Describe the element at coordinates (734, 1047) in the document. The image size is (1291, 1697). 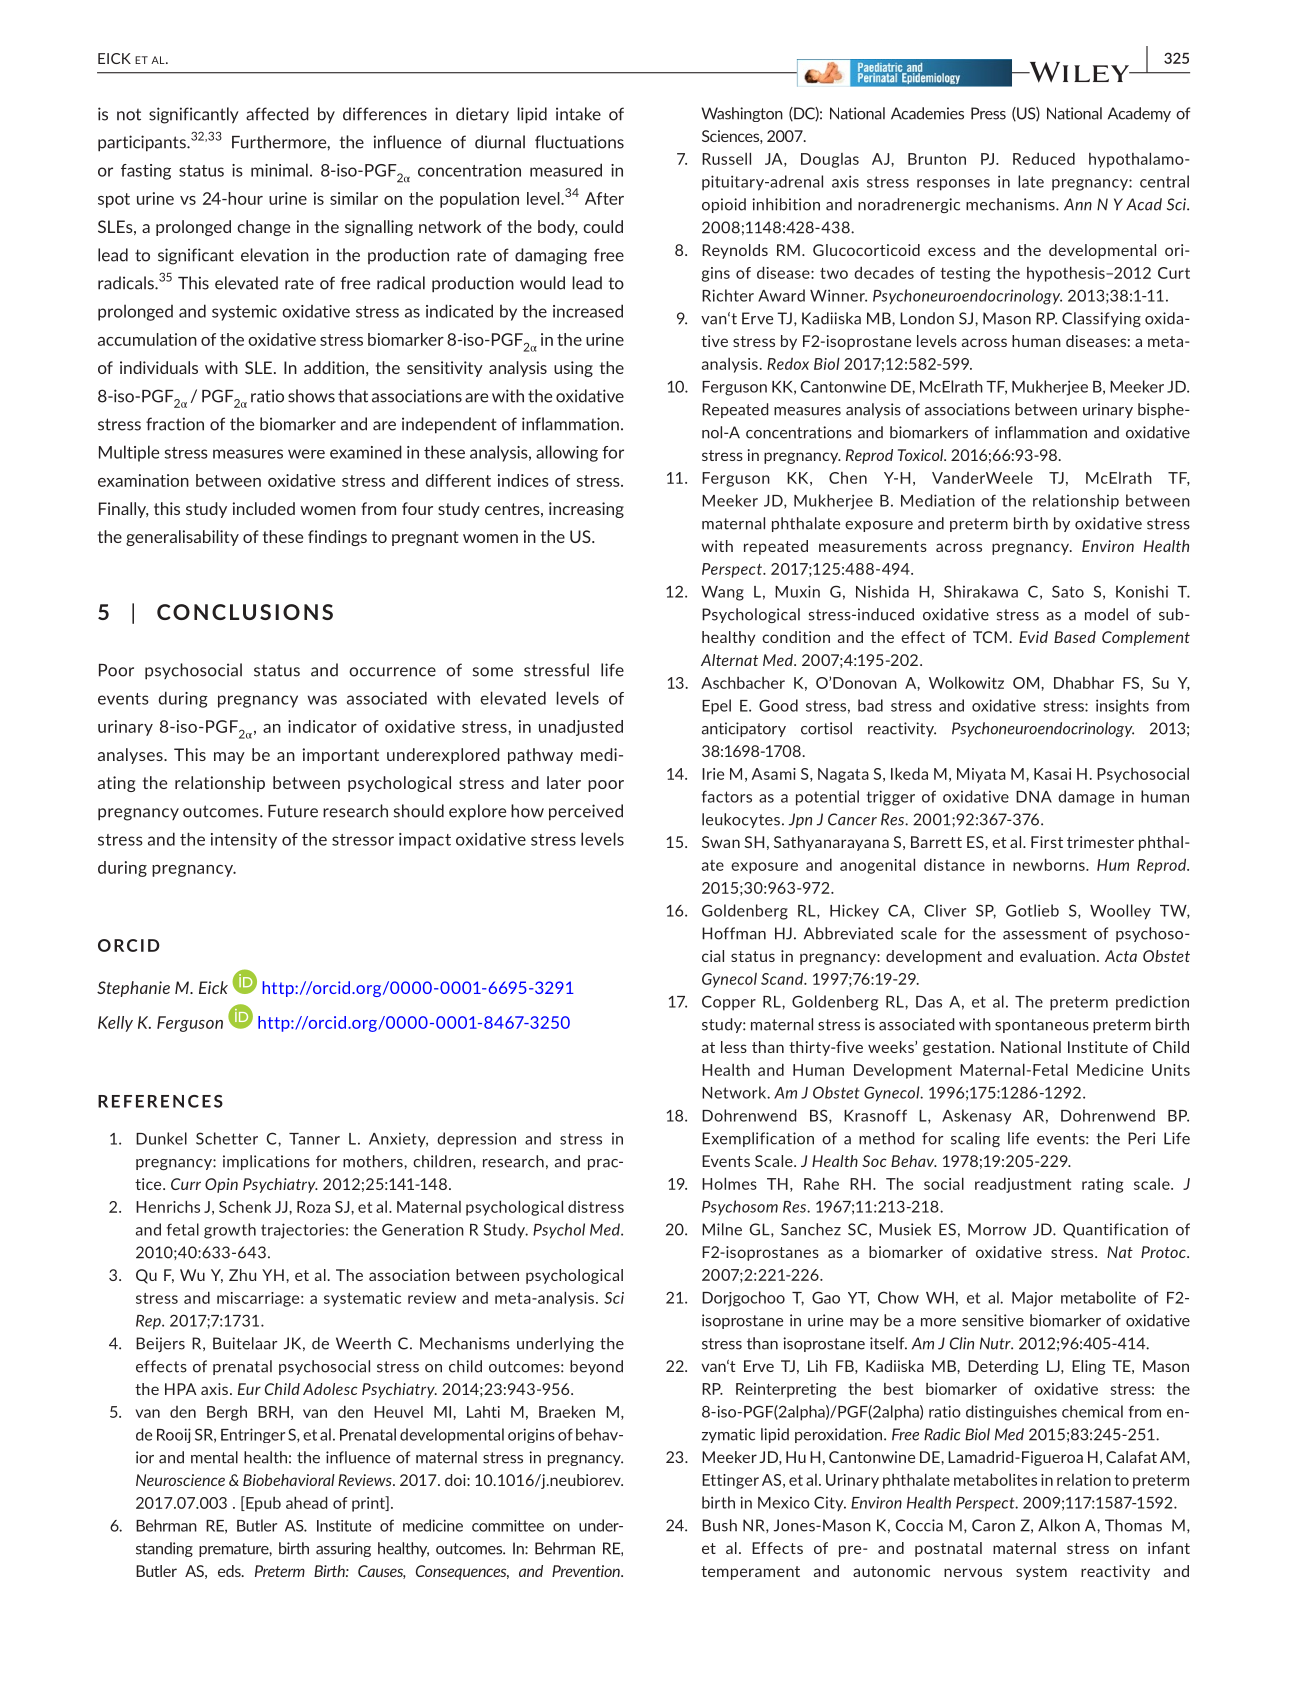
I see `less` at that location.
